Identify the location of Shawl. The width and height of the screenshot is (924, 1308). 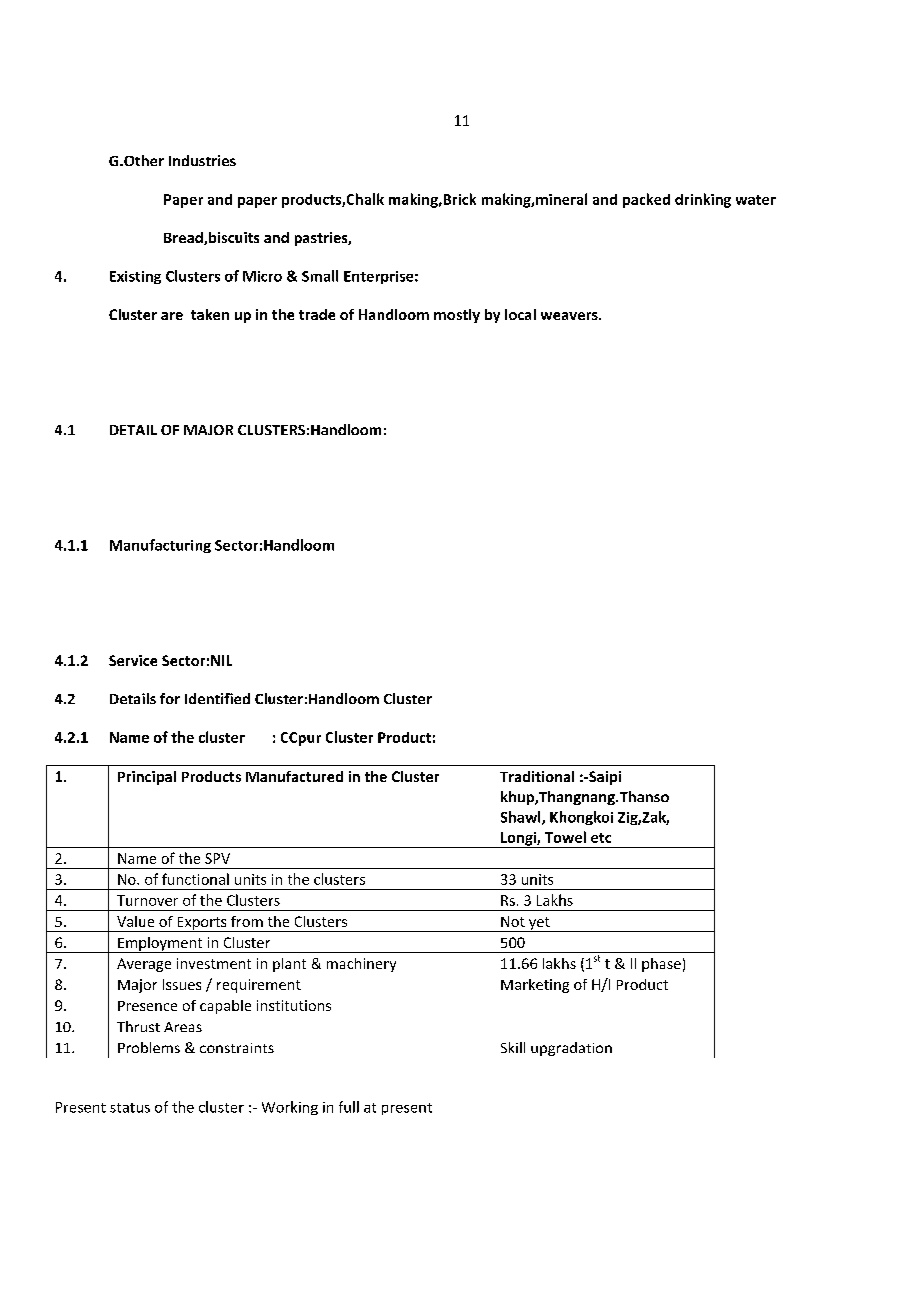
(522, 818).
